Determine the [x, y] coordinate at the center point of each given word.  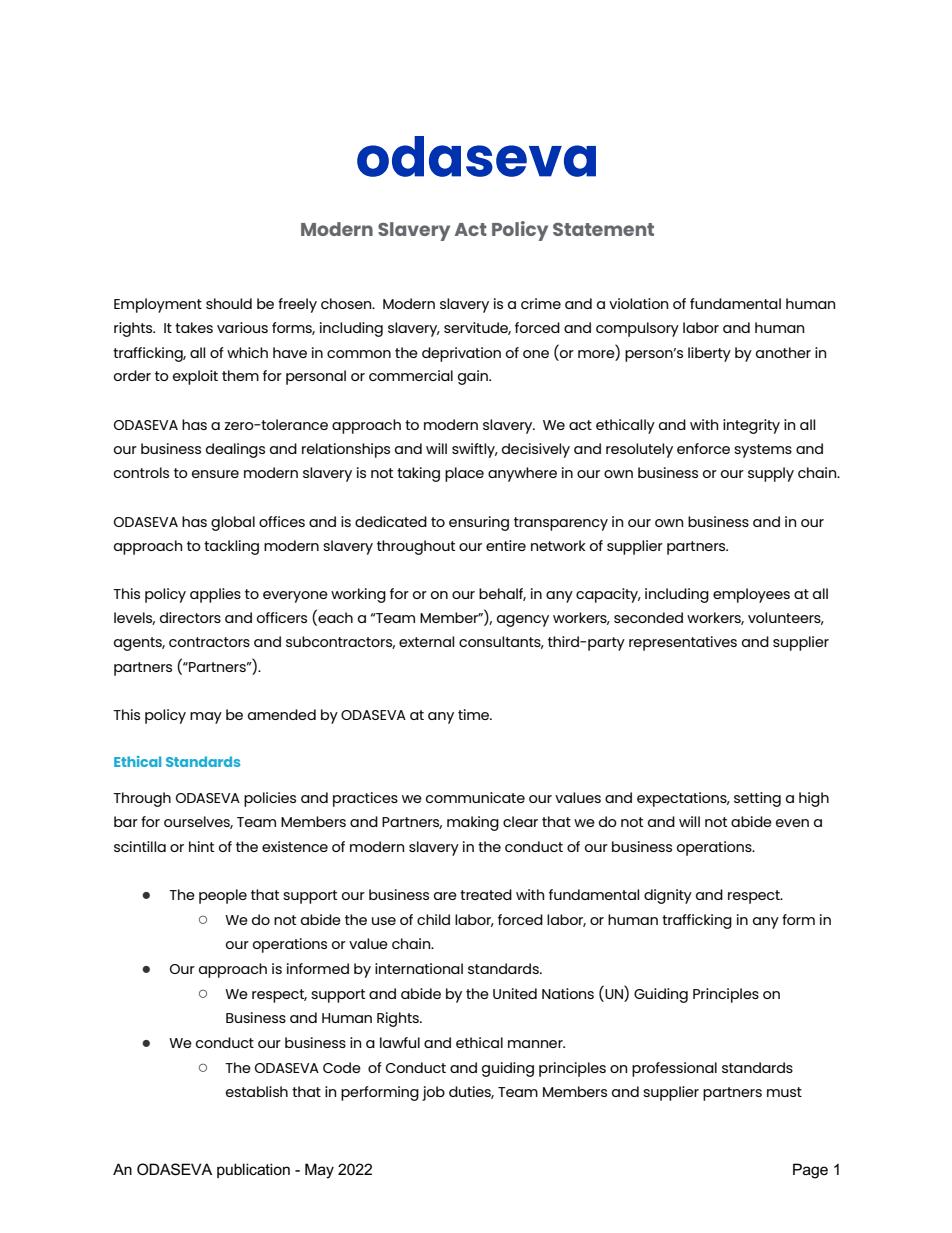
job [433, 1093]
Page [810, 1171]
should [229, 303]
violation [638, 303]
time [475, 714]
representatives [683, 643]
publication [253, 1170]
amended [282, 714]
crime [541, 303]
